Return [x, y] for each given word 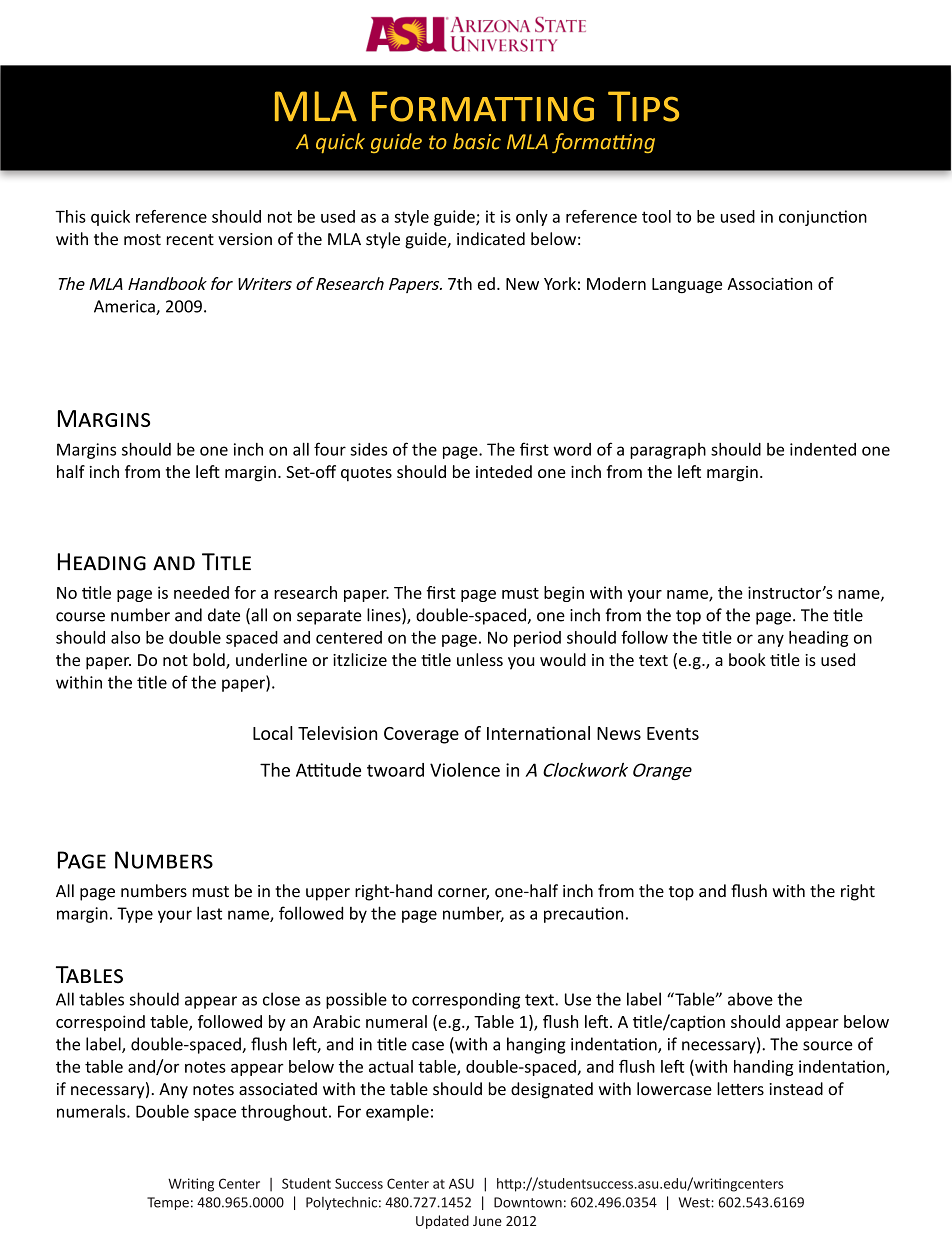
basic [477, 141]
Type [135, 915]
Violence [465, 770]
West [695, 1202]
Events [673, 733]
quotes [366, 474]
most [142, 240]
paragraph [668, 451]
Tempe [168, 1203]
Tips [643, 106]
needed [201, 592]
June [487, 1221]
